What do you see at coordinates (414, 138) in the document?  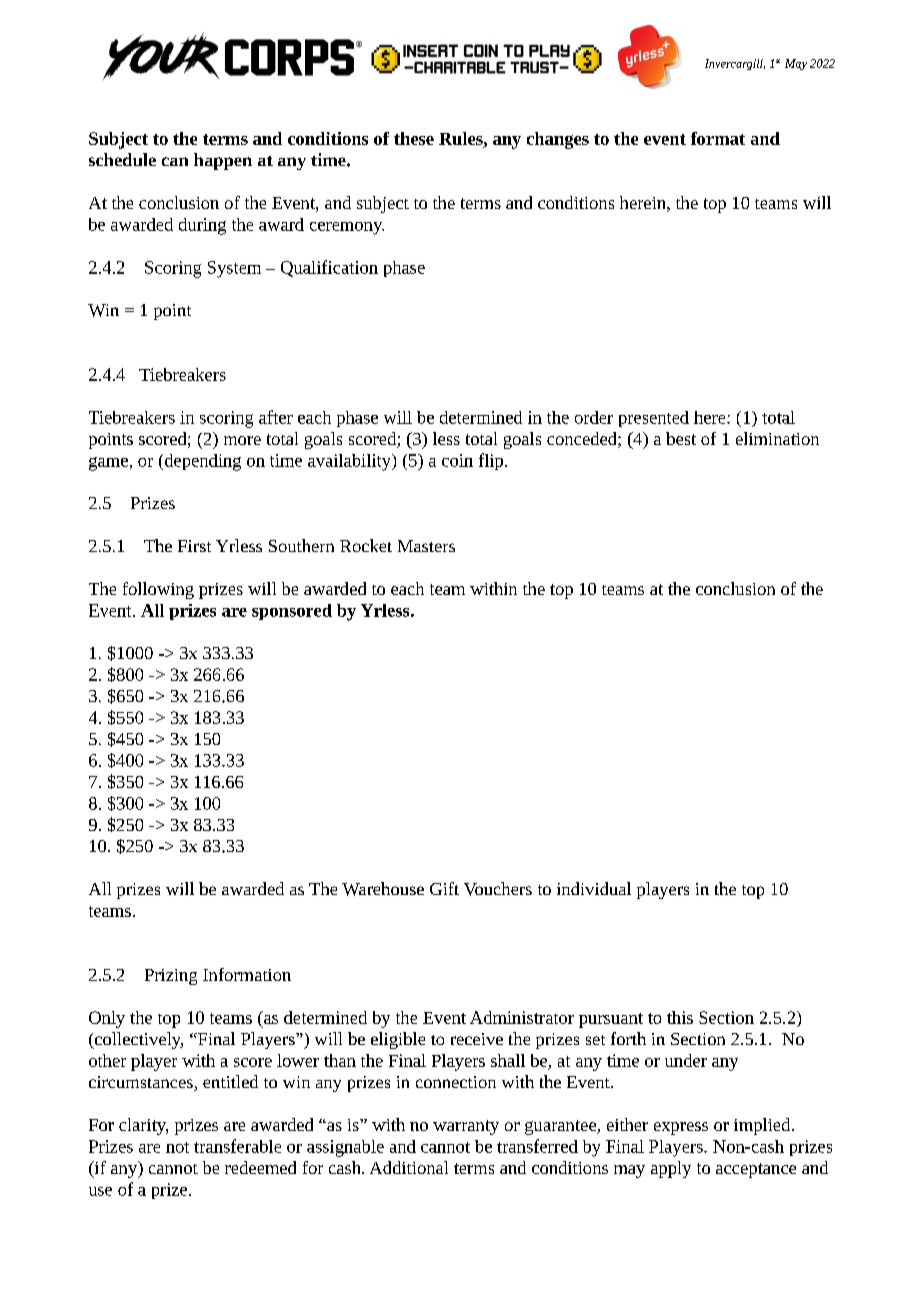 I see `these` at bounding box center [414, 138].
